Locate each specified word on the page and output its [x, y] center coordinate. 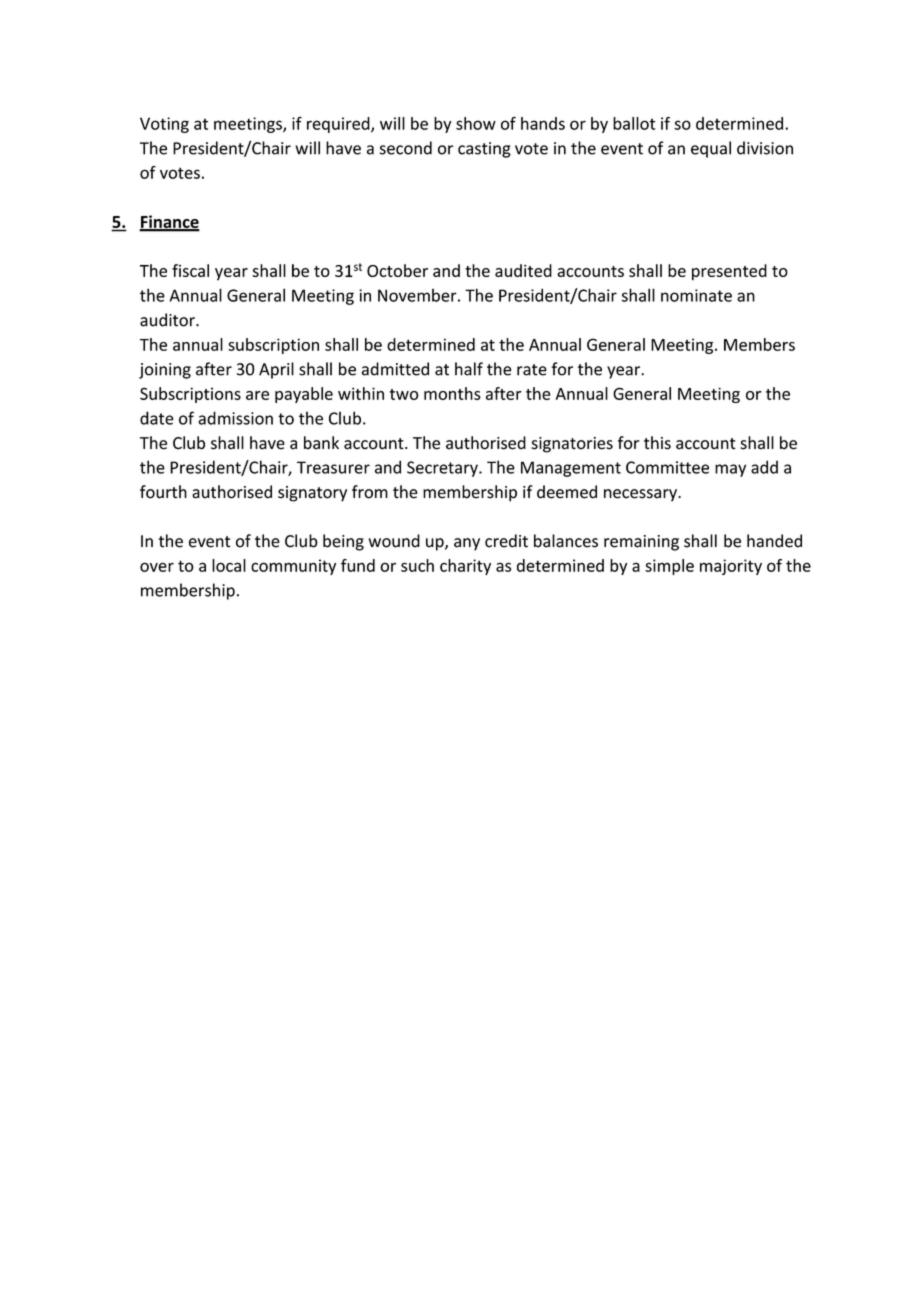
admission [235, 418]
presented [729, 272]
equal [711, 149]
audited [523, 270]
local [229, 565]
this [657, 443]
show [476, 123]
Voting [164, 125]
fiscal [190, 270]
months [452, 393]
